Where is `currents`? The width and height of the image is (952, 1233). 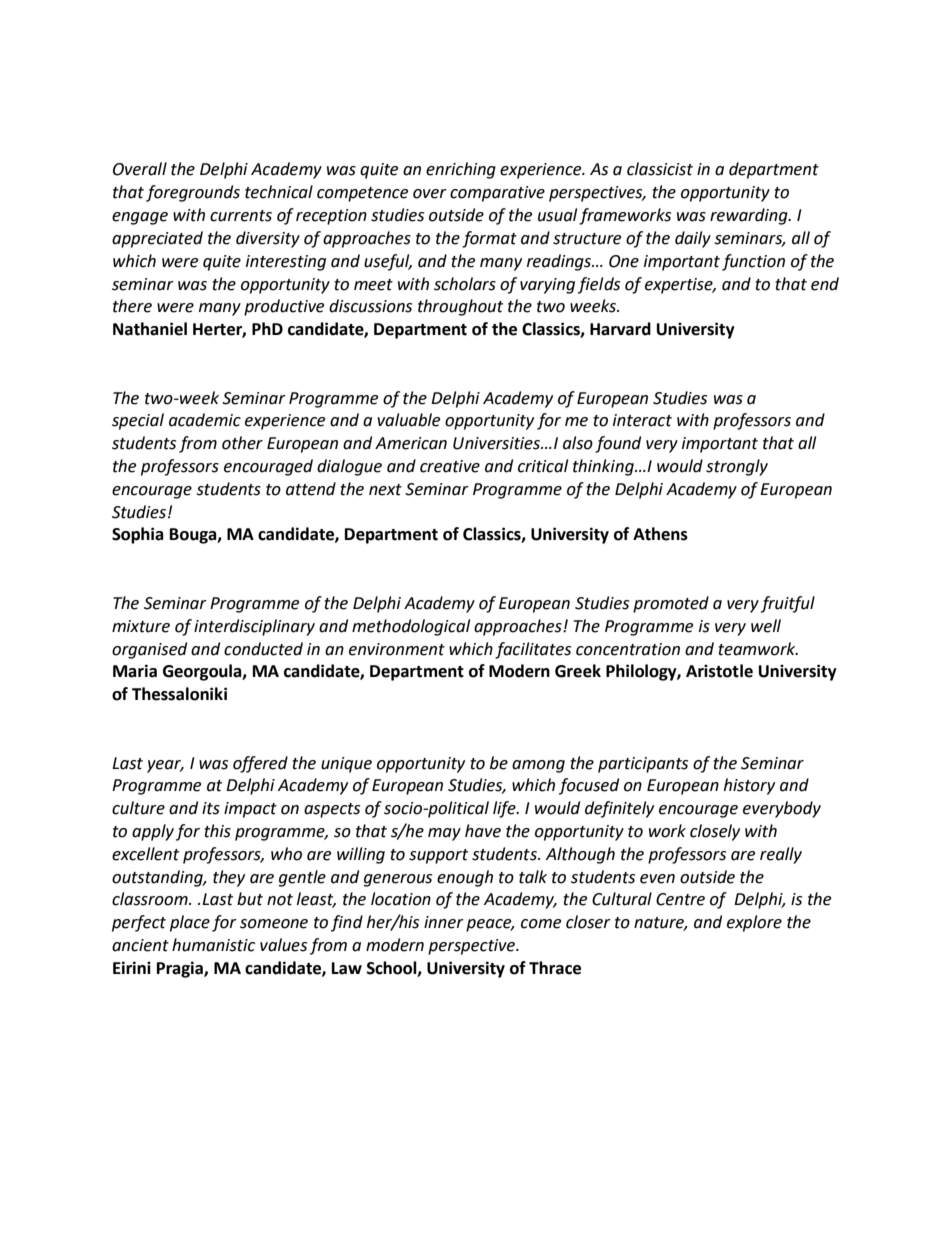
currents is located at coordinates (241, 216).
